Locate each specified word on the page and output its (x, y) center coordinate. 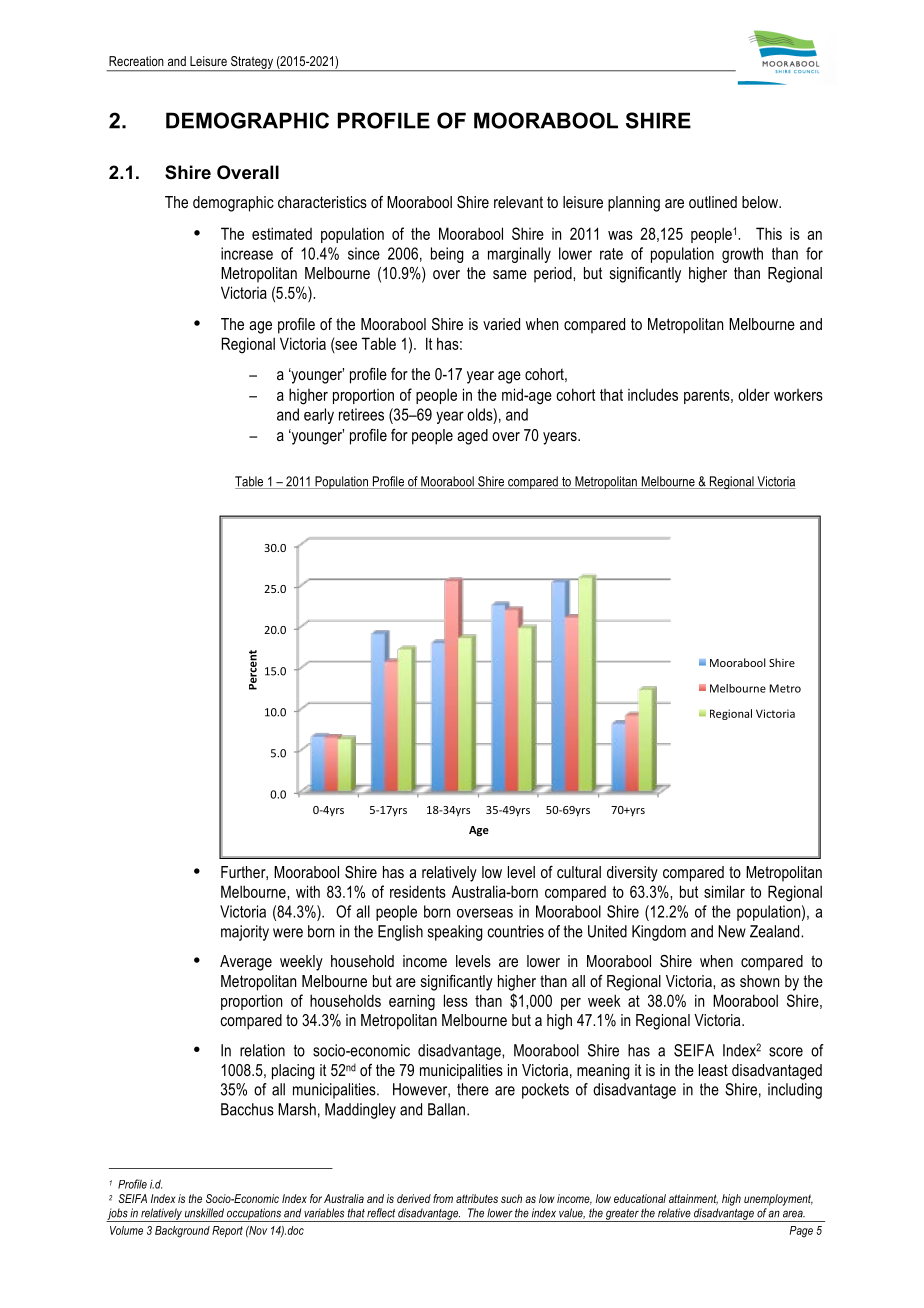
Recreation (136, 61)
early (319, 416)
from (443, 1198)
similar (724, 891)
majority (245, 933)
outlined (713, 202)
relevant (518, 202)
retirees (361, 414)
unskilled (204, 1213)
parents (708, 396)
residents (418, 891)
